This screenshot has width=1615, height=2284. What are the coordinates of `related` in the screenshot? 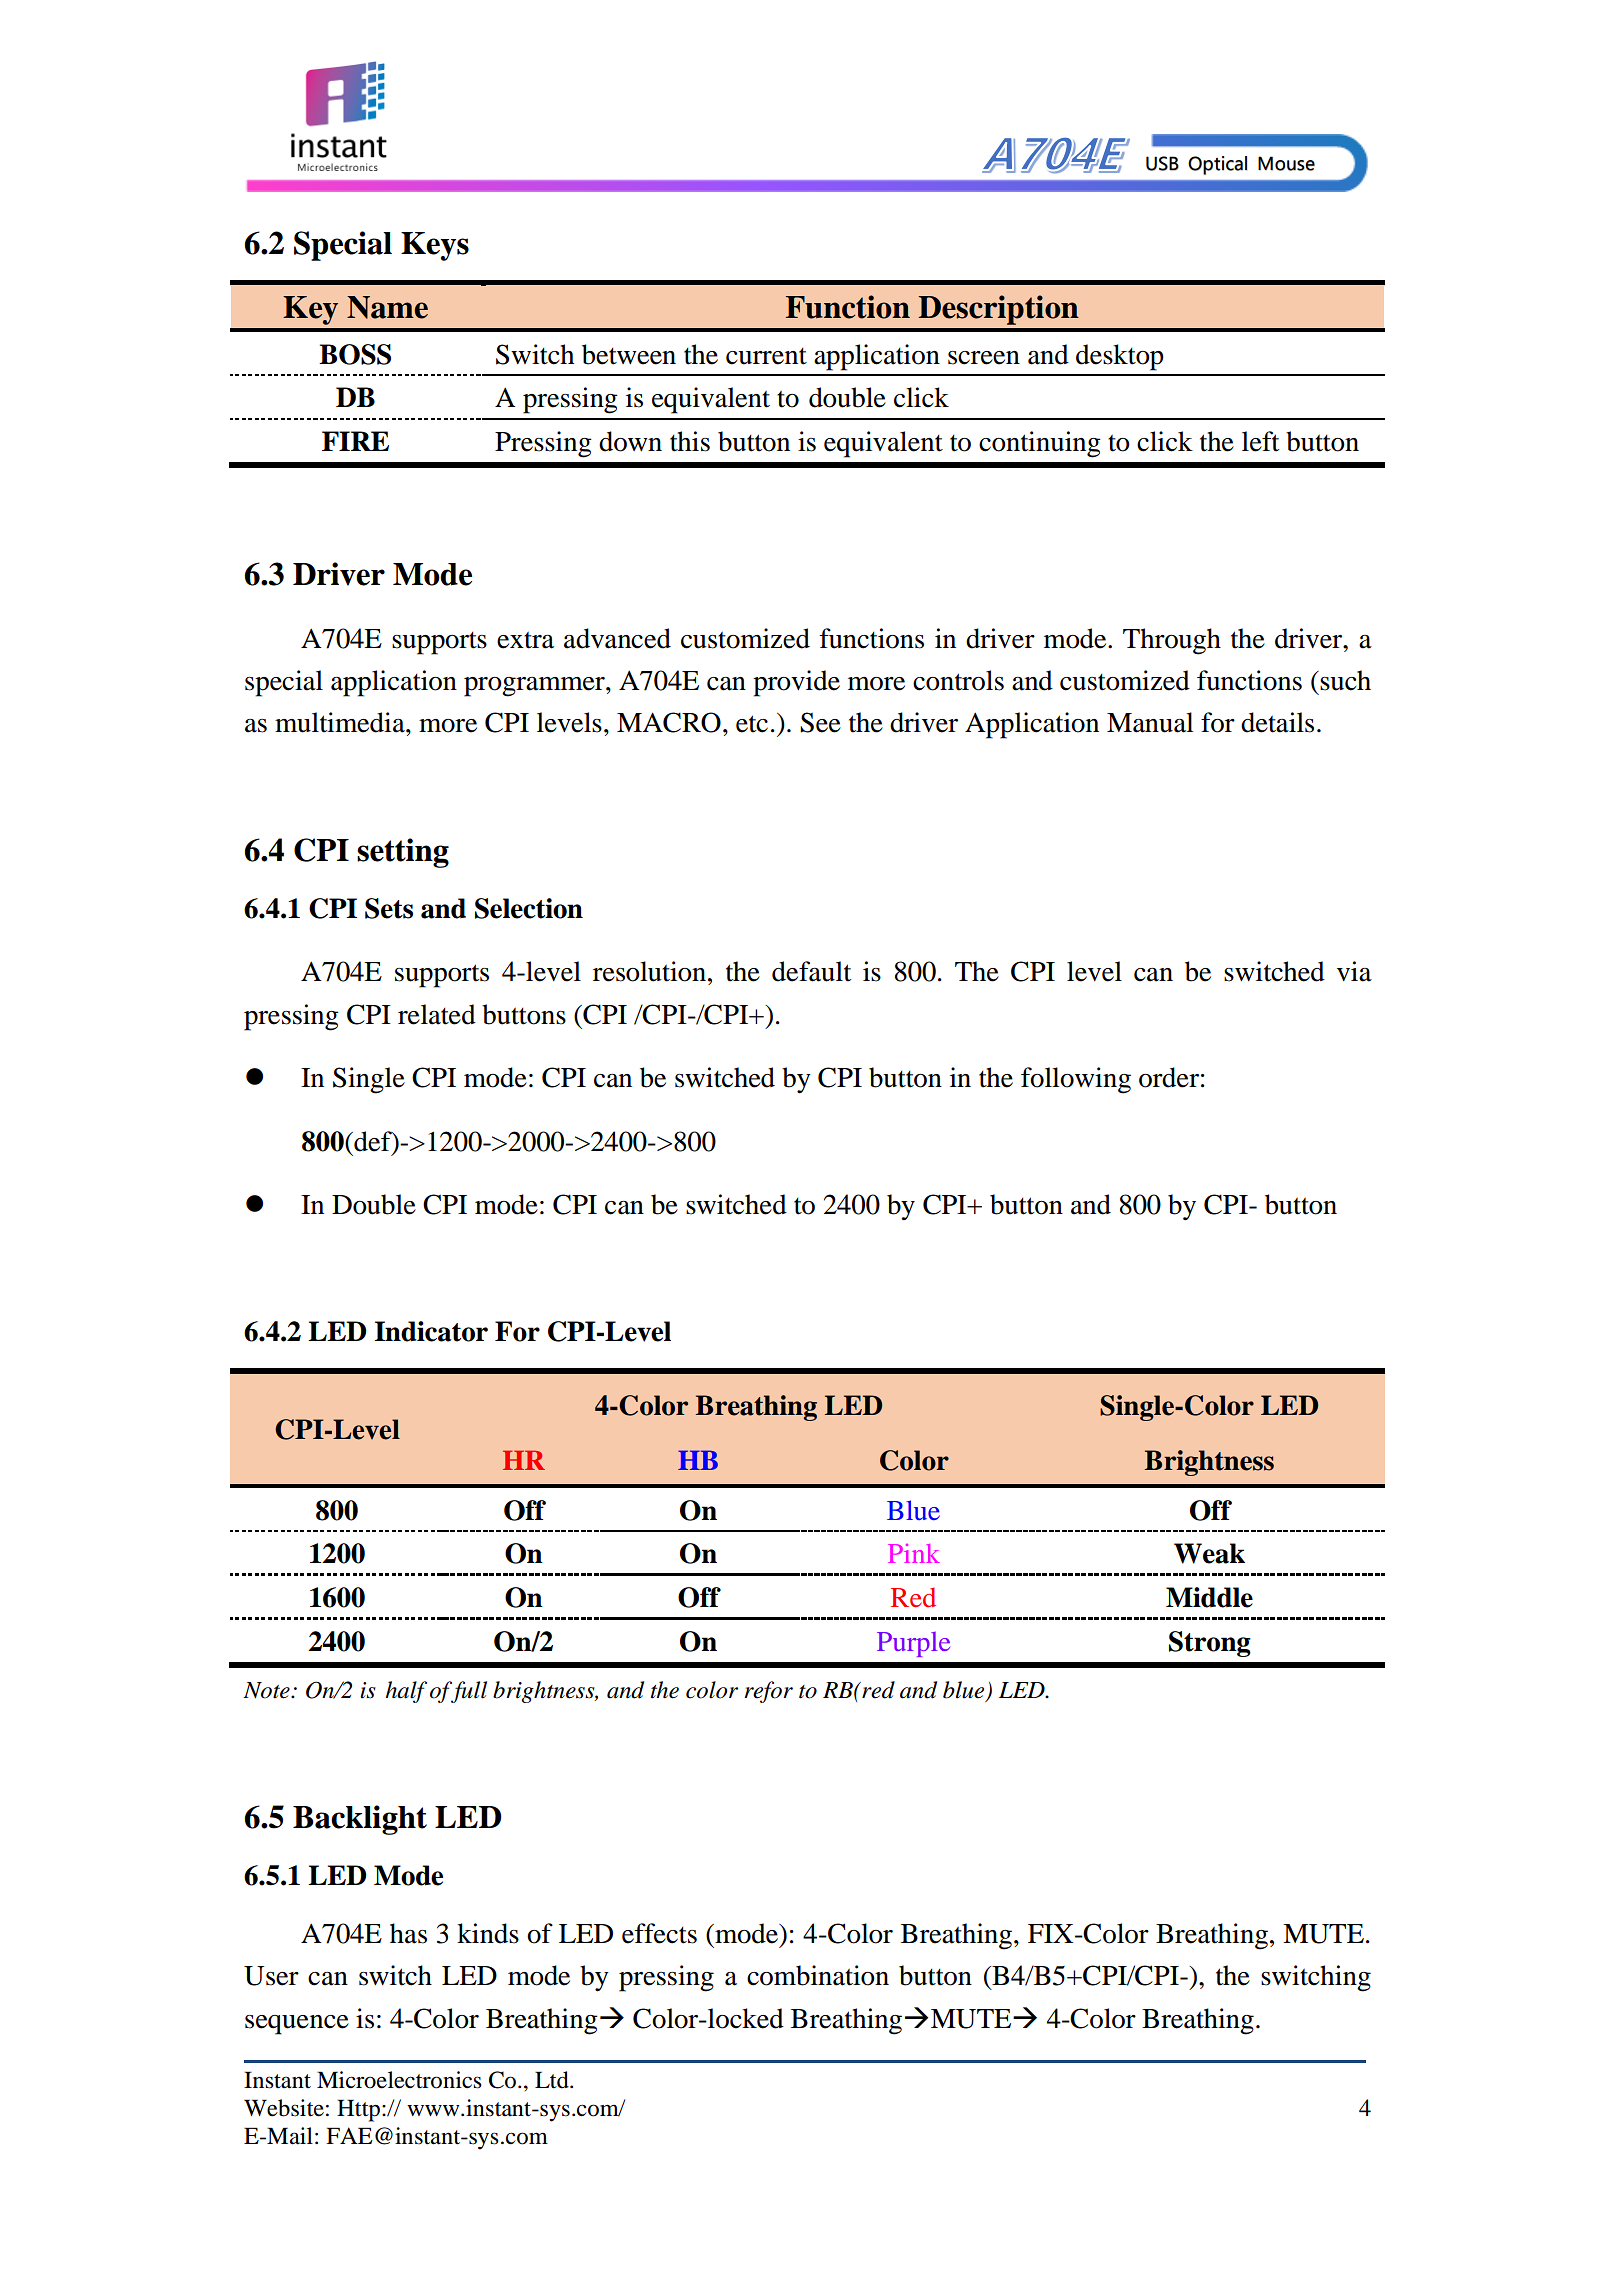 It's located at (437, 1014).
